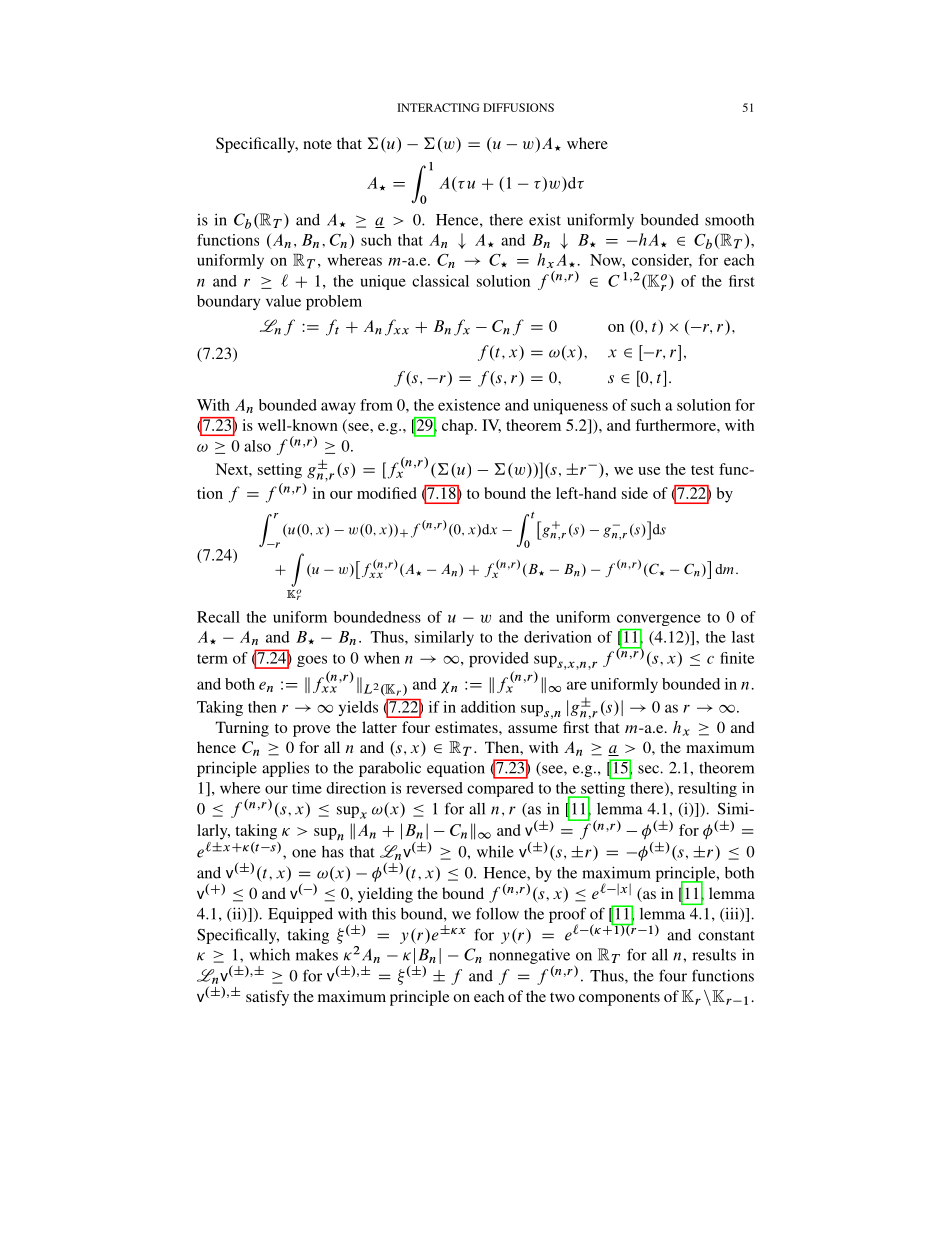 The image size is (952, 1233). I want to click on nonnegative, so click(529, 957).
